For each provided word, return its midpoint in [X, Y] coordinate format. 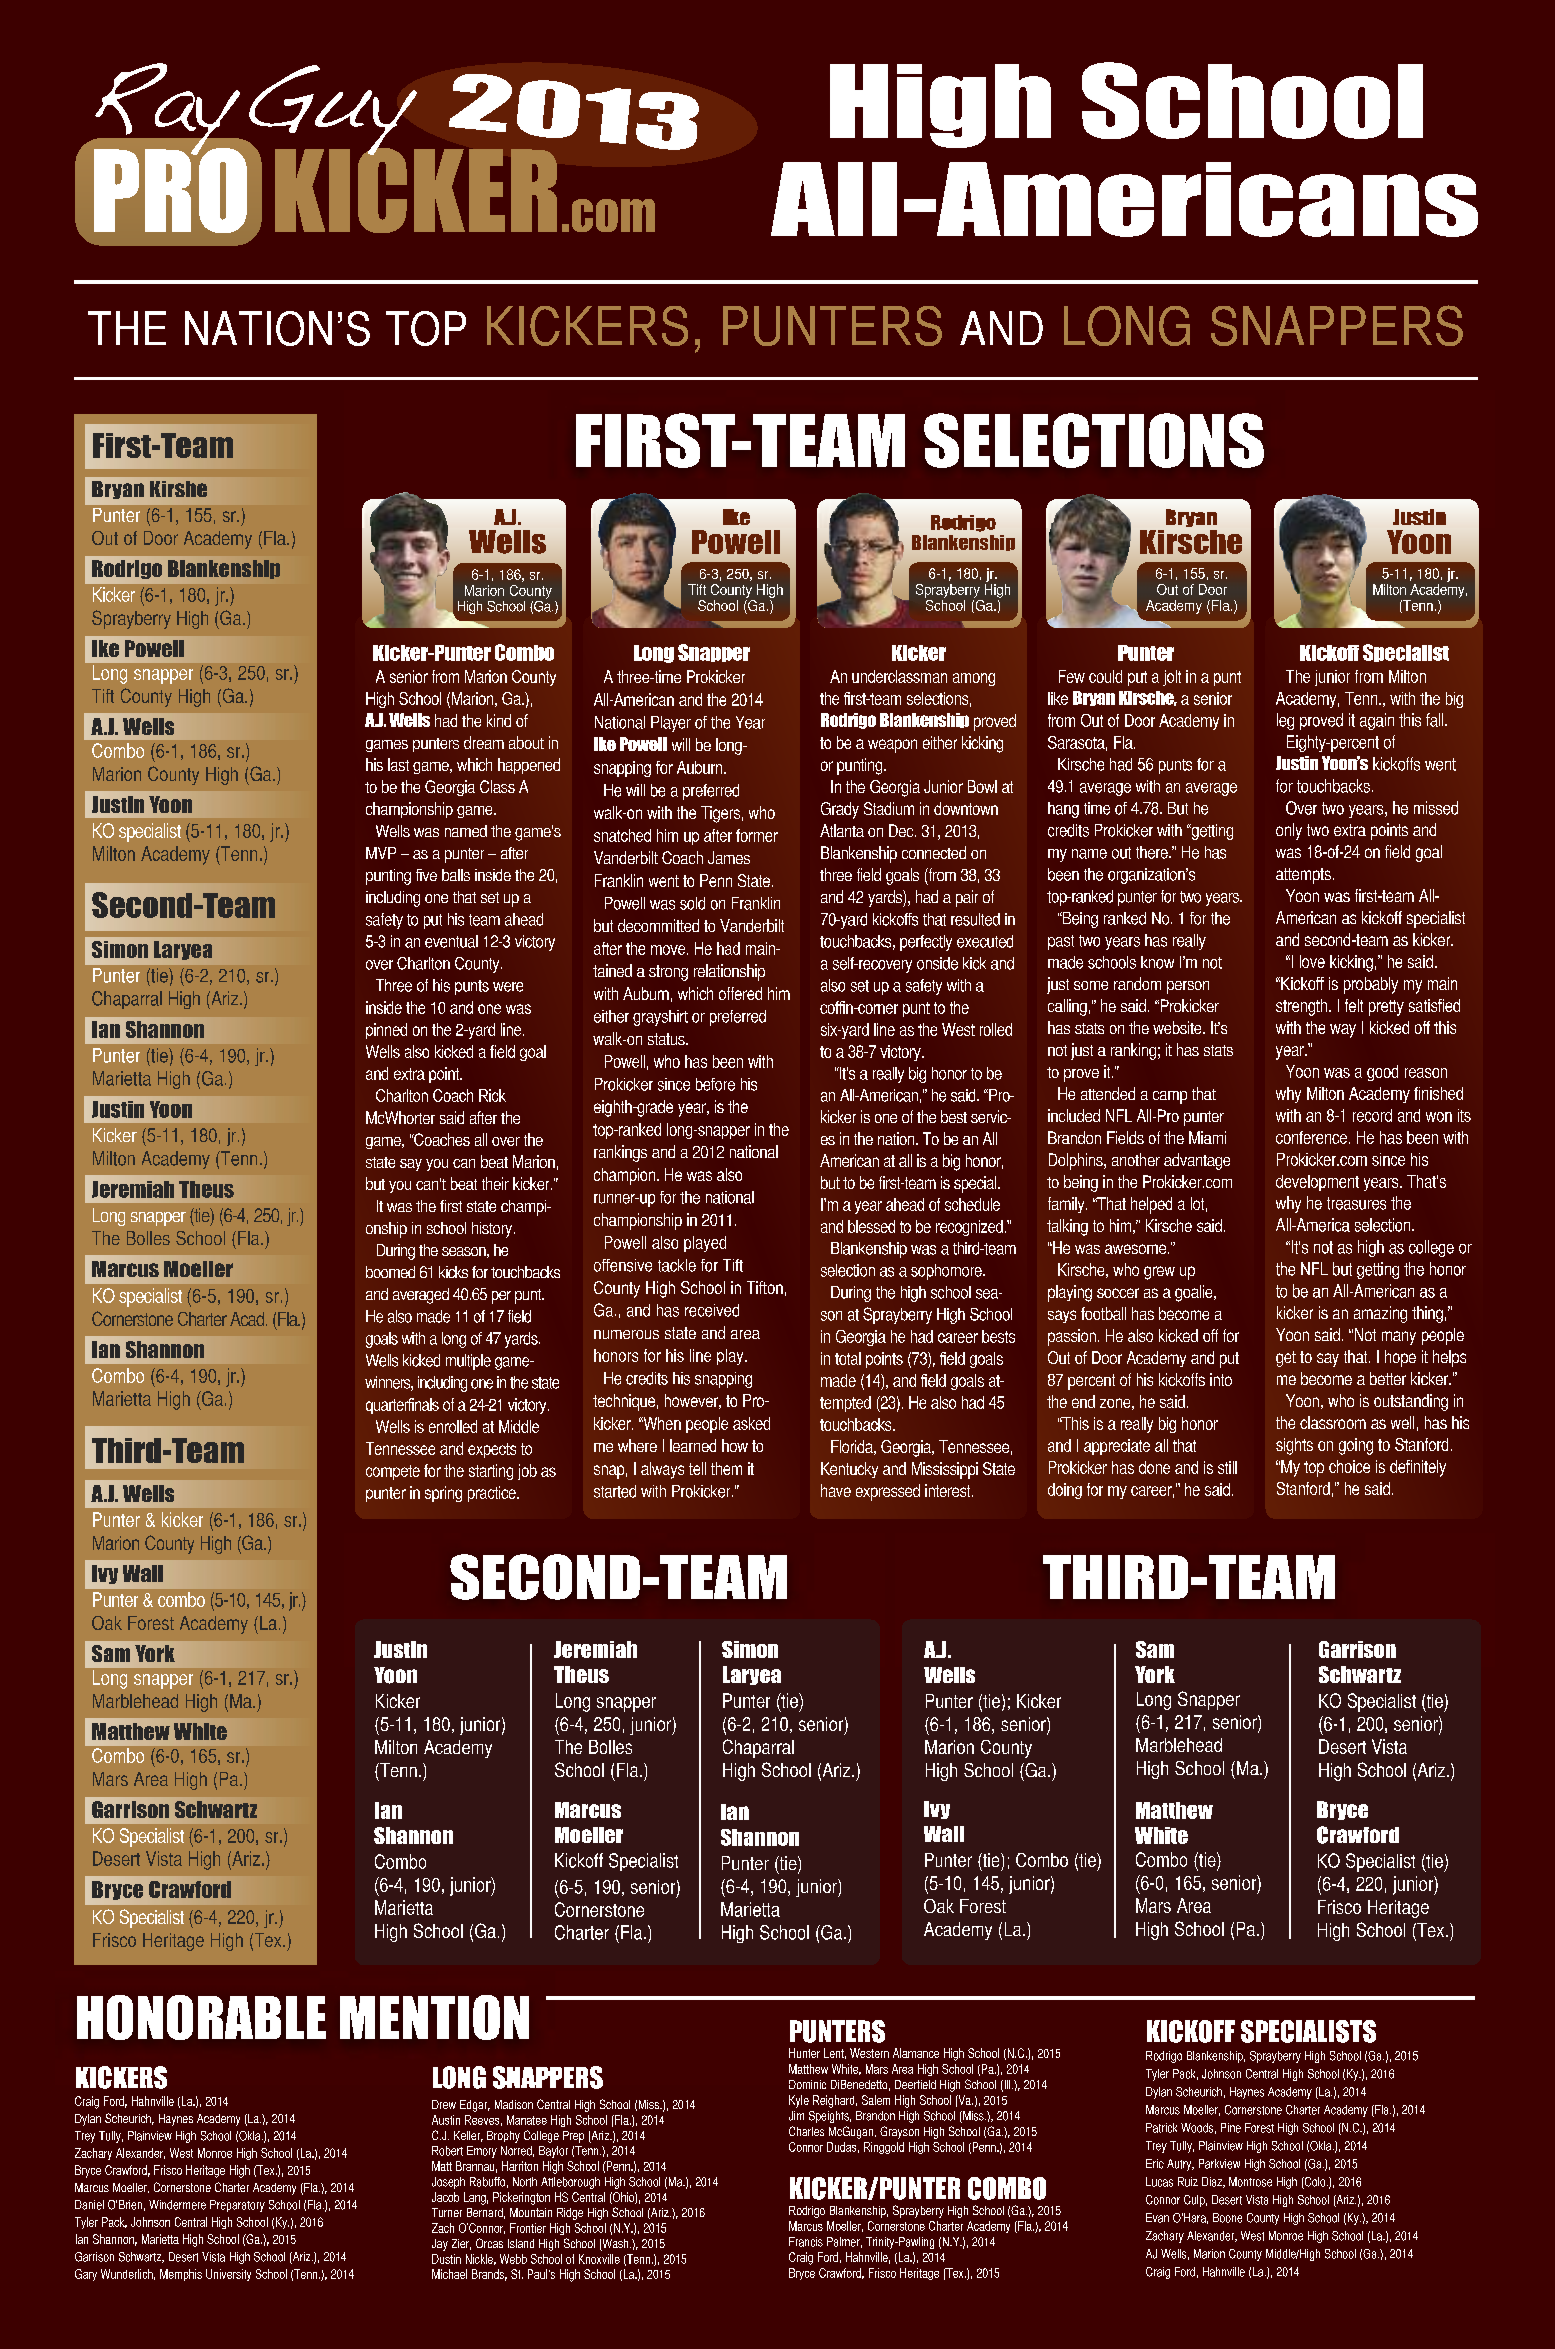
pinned [386, 1031]
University [228, 2275]
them [726, 1468]
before [715, 1084]
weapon [892, 746]
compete [393, 1472]
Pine [1231, 2128]
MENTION [434, 2017]
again [1377, 721]
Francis [806, 2242]
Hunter [804, 2053]
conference [1313, 1137]
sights [1294, 1446]
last [398, 764]
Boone [1227, 2218]
